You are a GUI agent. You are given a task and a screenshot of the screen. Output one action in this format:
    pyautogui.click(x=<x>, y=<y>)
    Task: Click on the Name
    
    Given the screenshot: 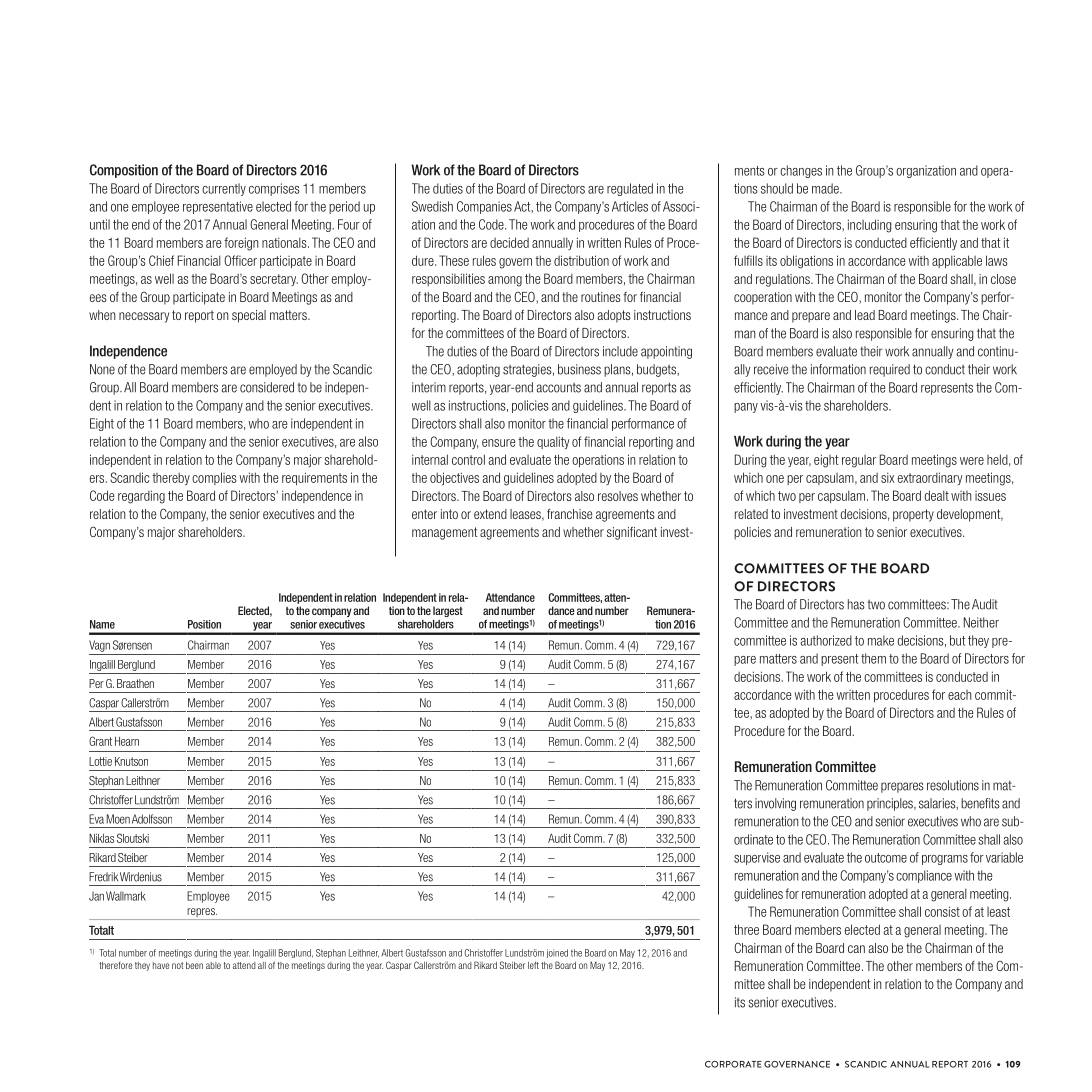 What is the action you would take?
    pyautogui.click(x=102, y=624)
